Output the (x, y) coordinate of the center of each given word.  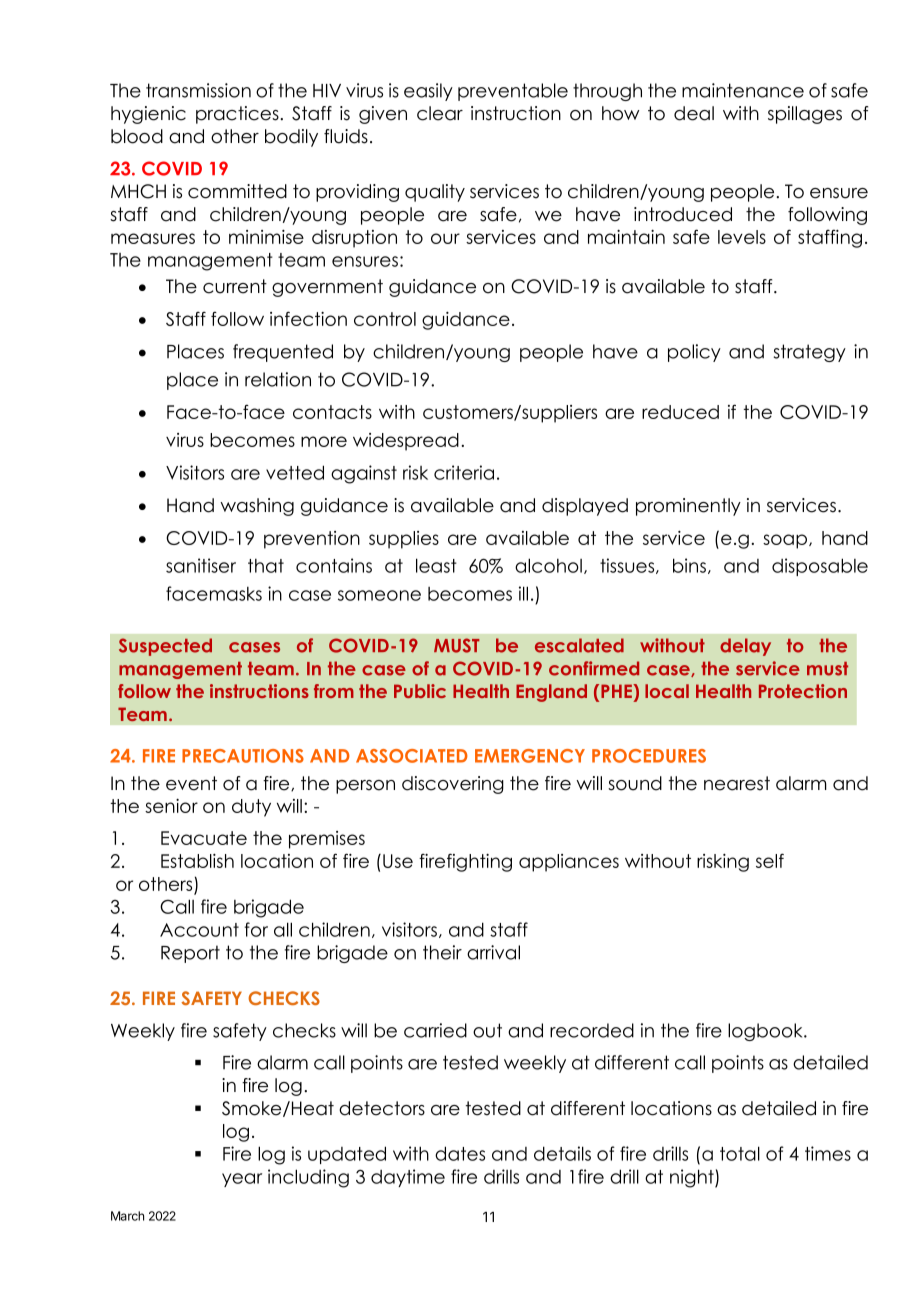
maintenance (743, 90)
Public (420, 691)
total (740, 1153)
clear (440, 113)
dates (460, 1153)
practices (238, 115)
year (242, 1180)
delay (745, 647)
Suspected (165, 647)
